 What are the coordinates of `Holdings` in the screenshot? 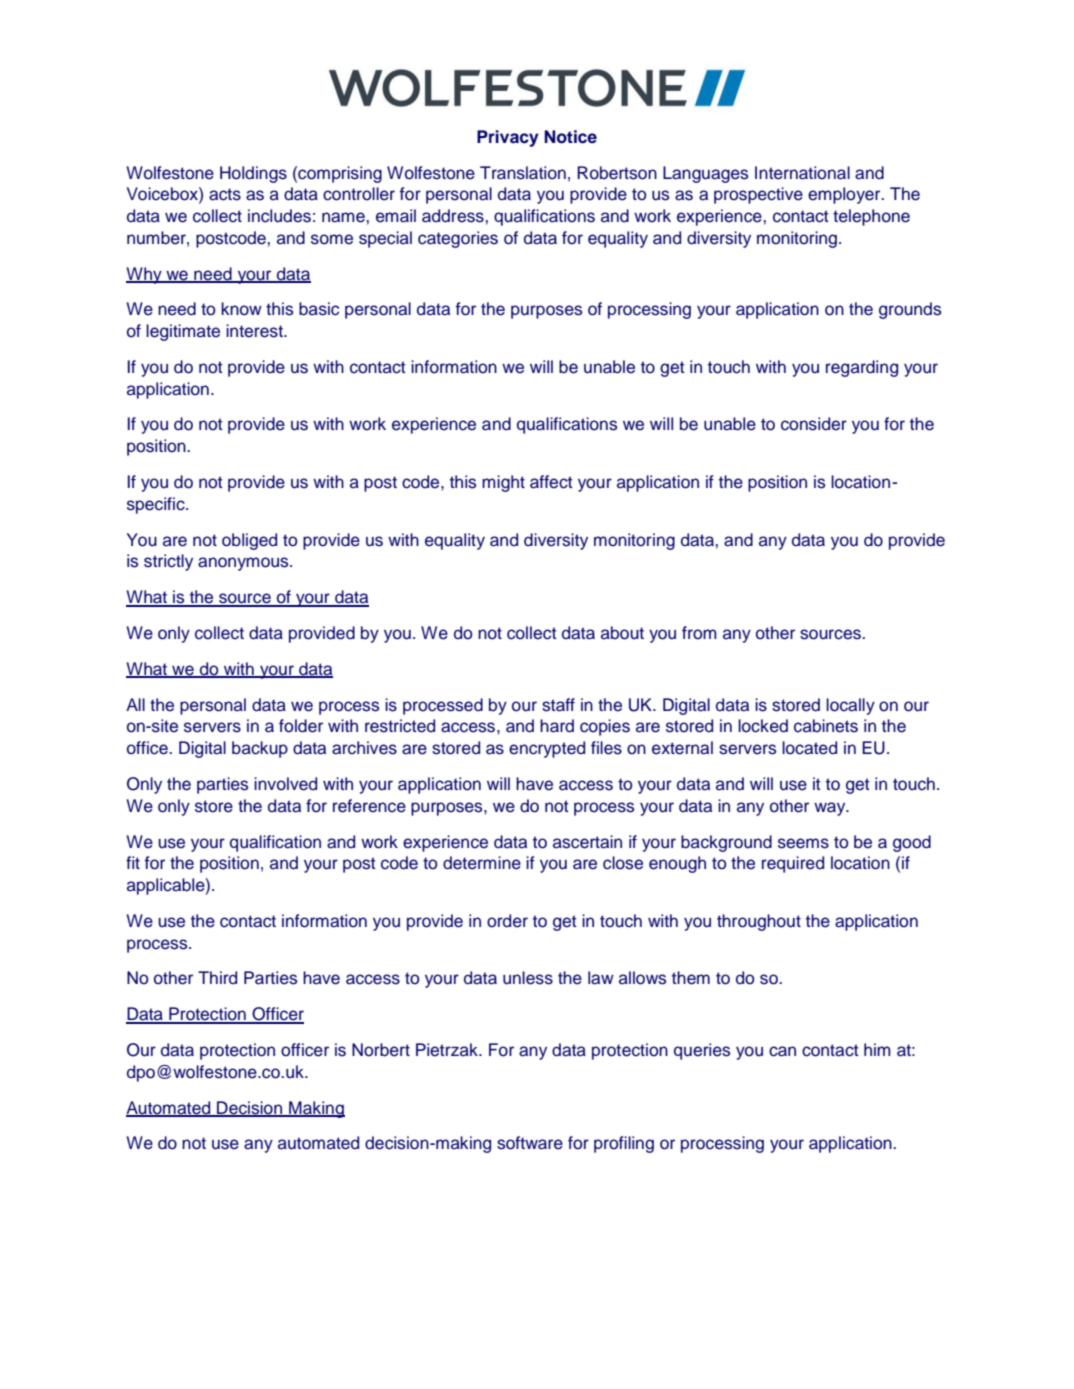 It's located at (253, 174).
